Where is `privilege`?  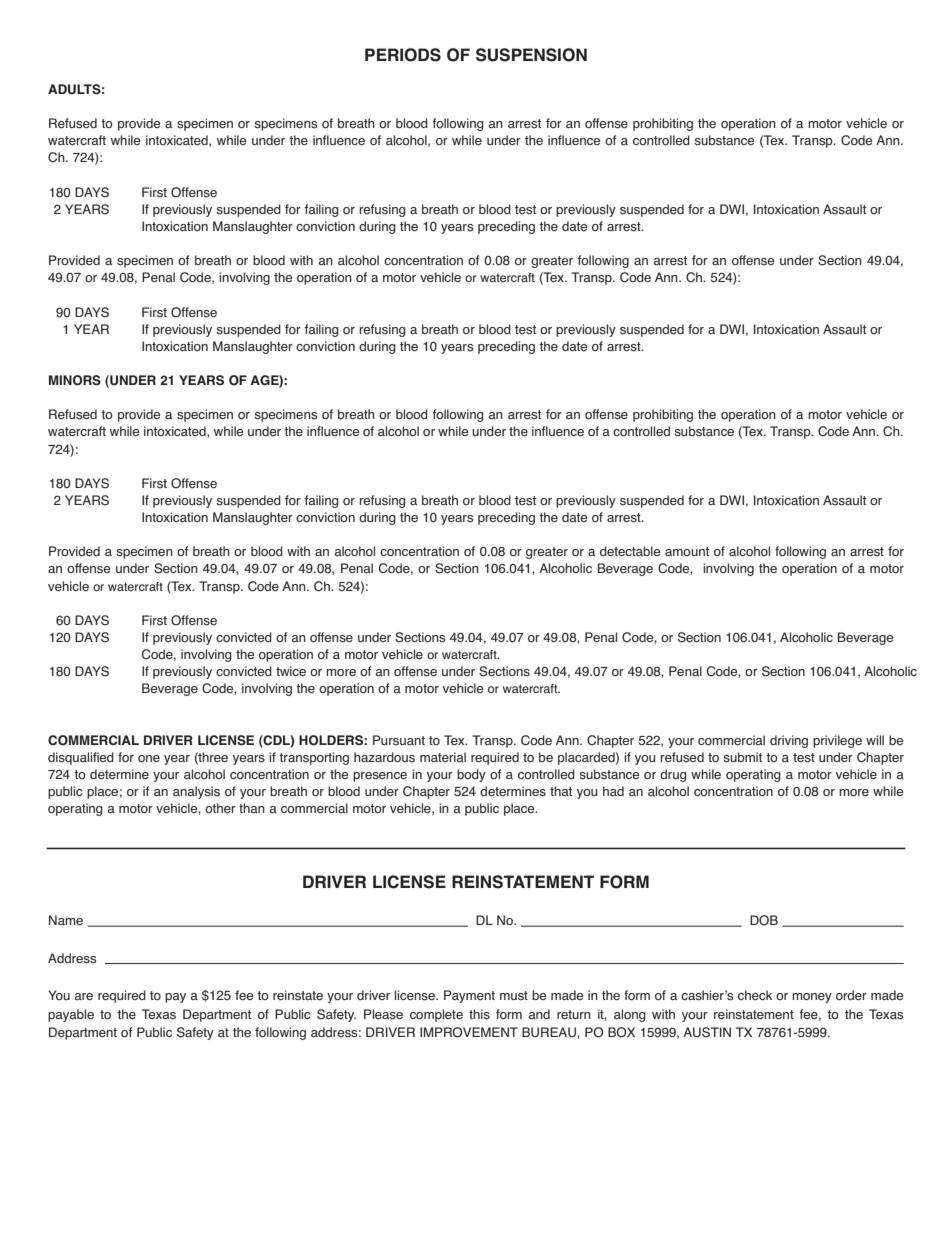 privilege is located at coordinates (837, 741).
